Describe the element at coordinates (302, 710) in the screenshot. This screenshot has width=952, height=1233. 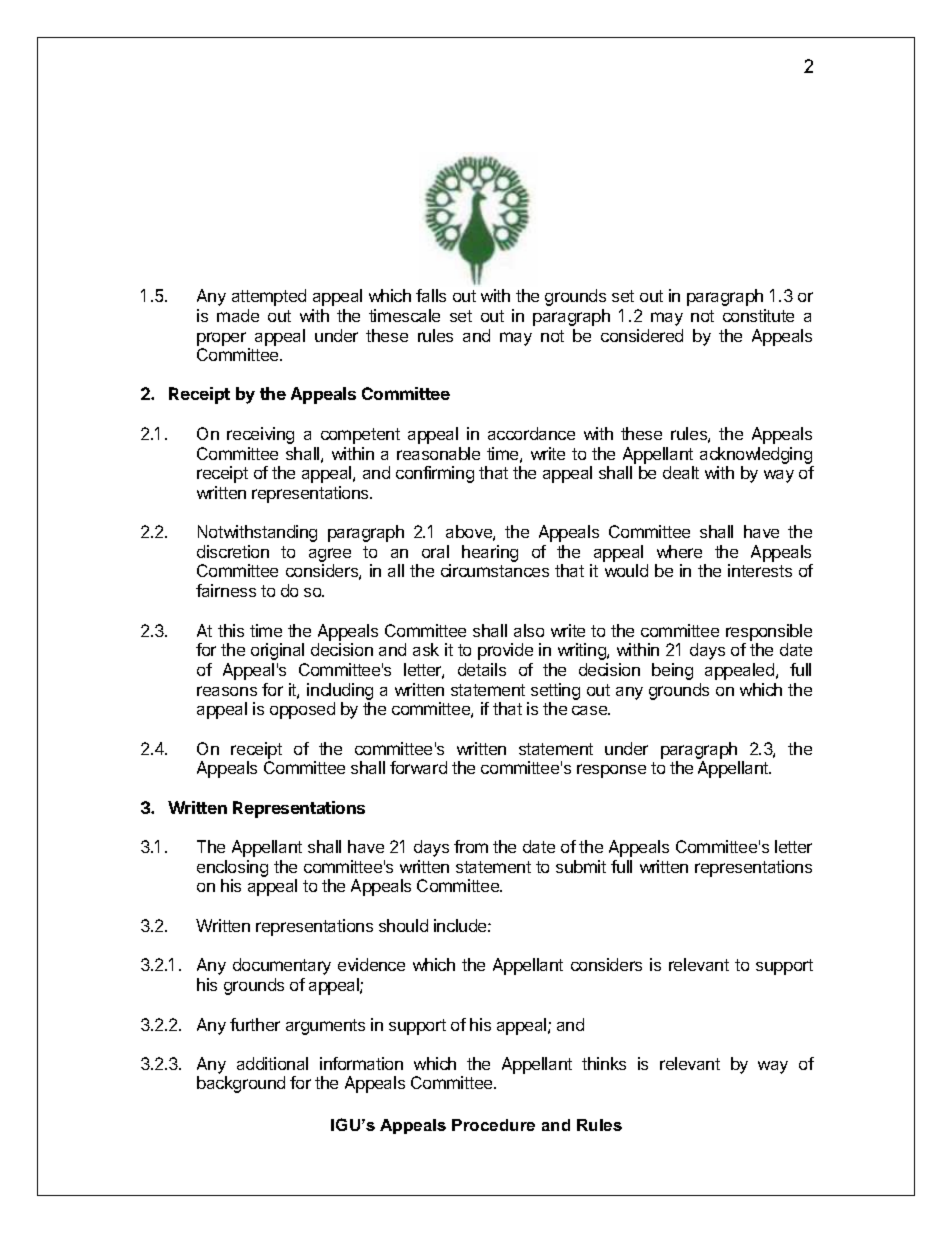
I see `opposed` at that location.
